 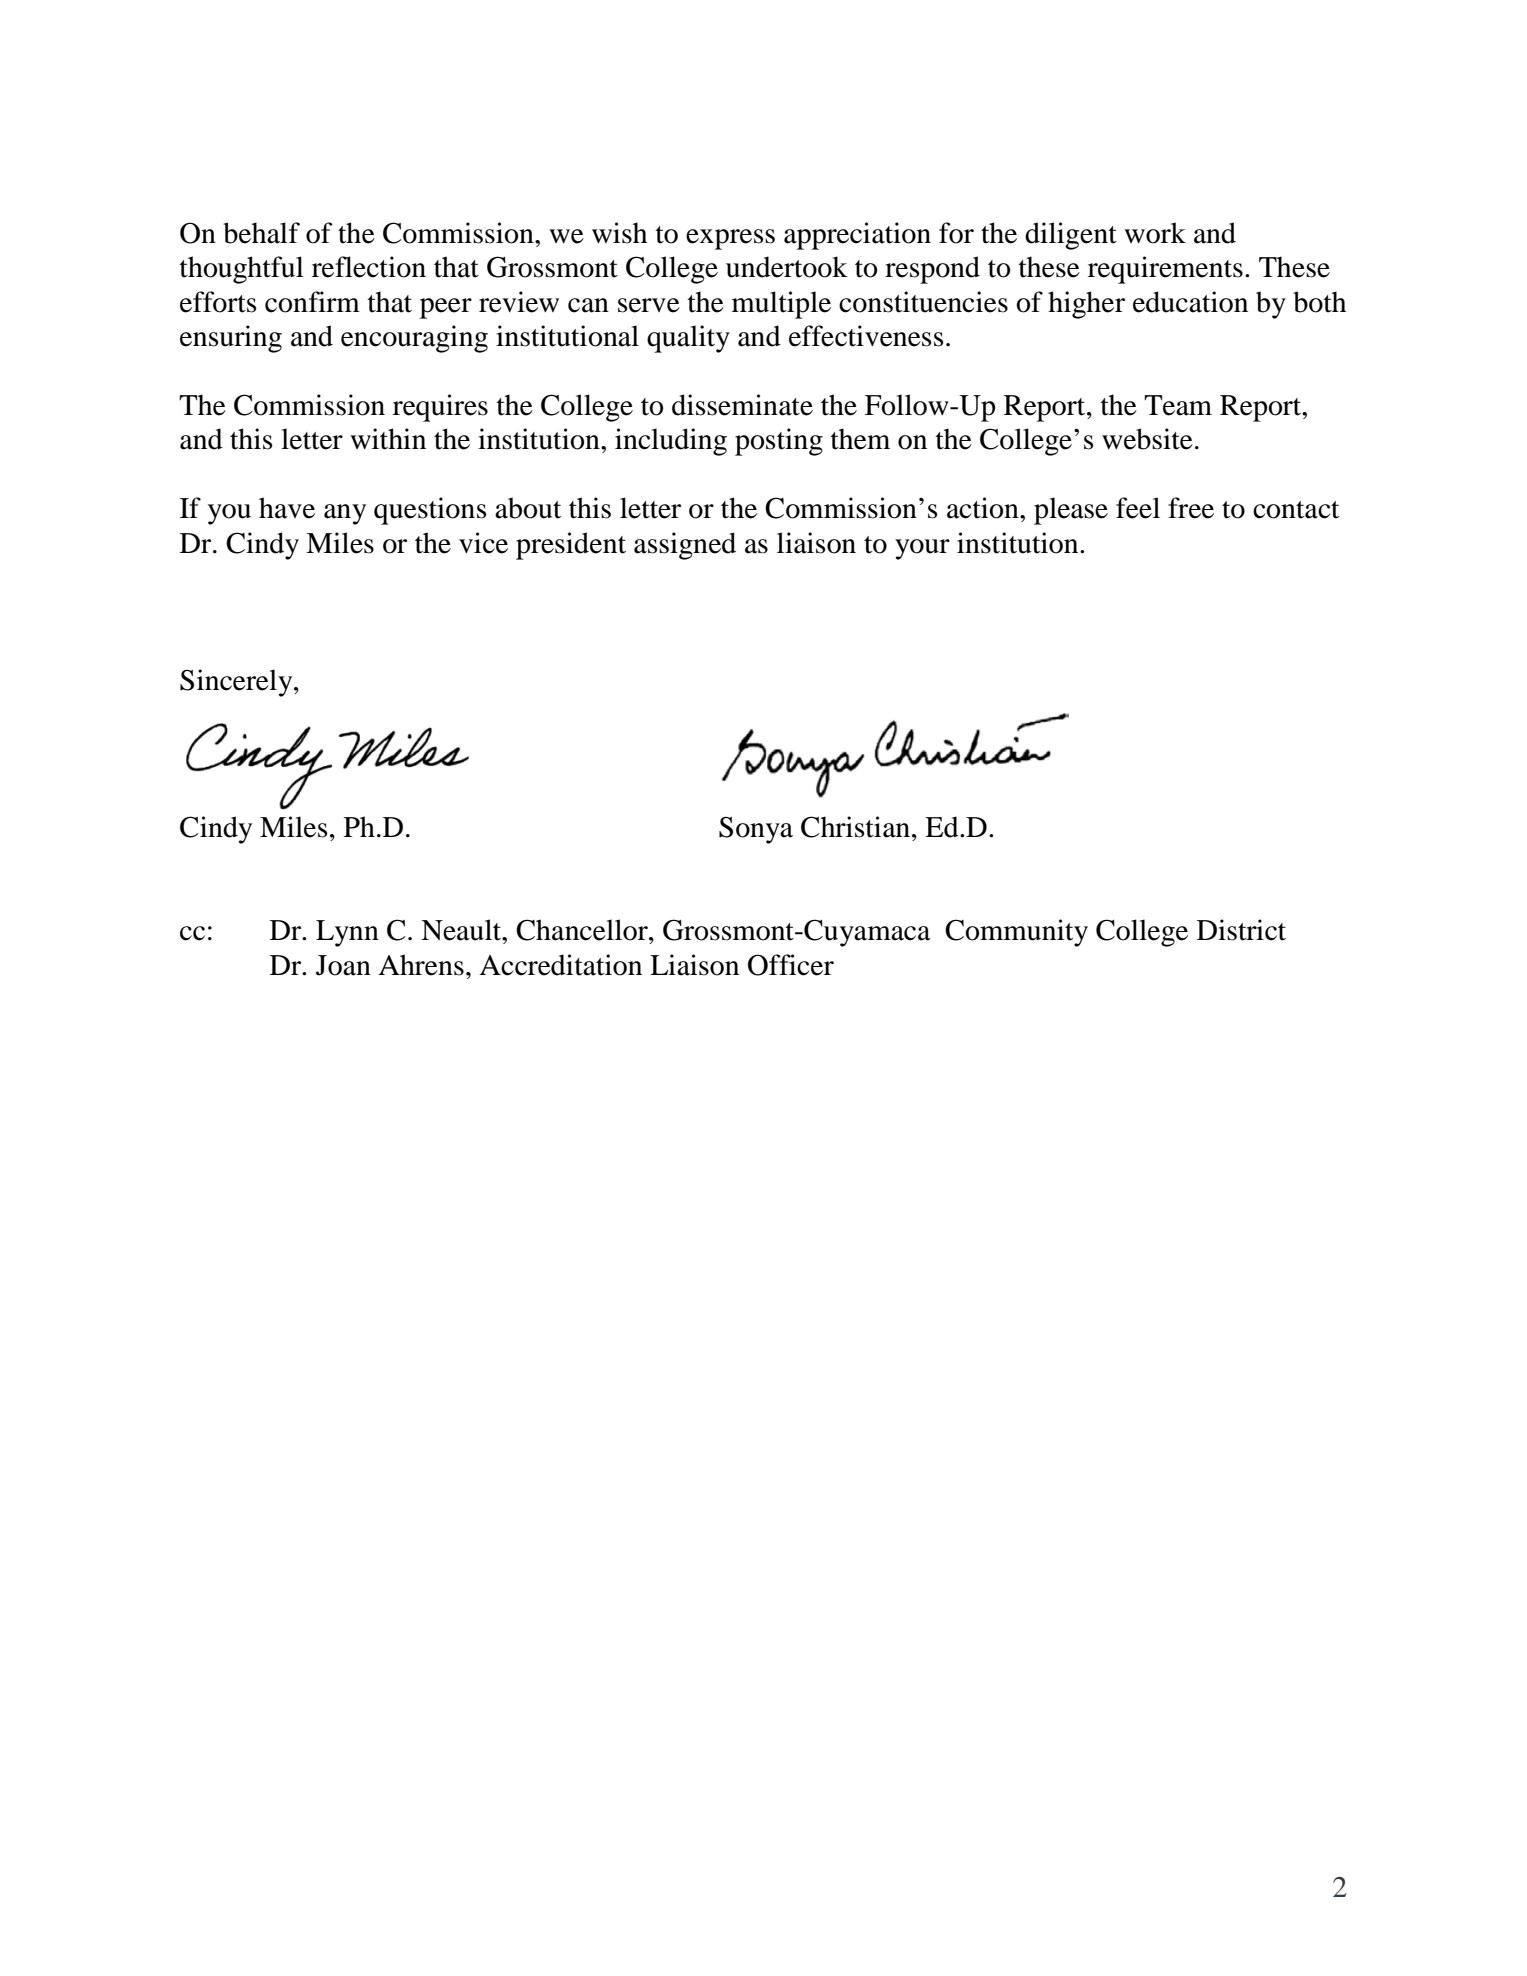 What do you see at coordinates (347, 933) in the page?
I see `Lynn` at bounding box center [347, 933].
